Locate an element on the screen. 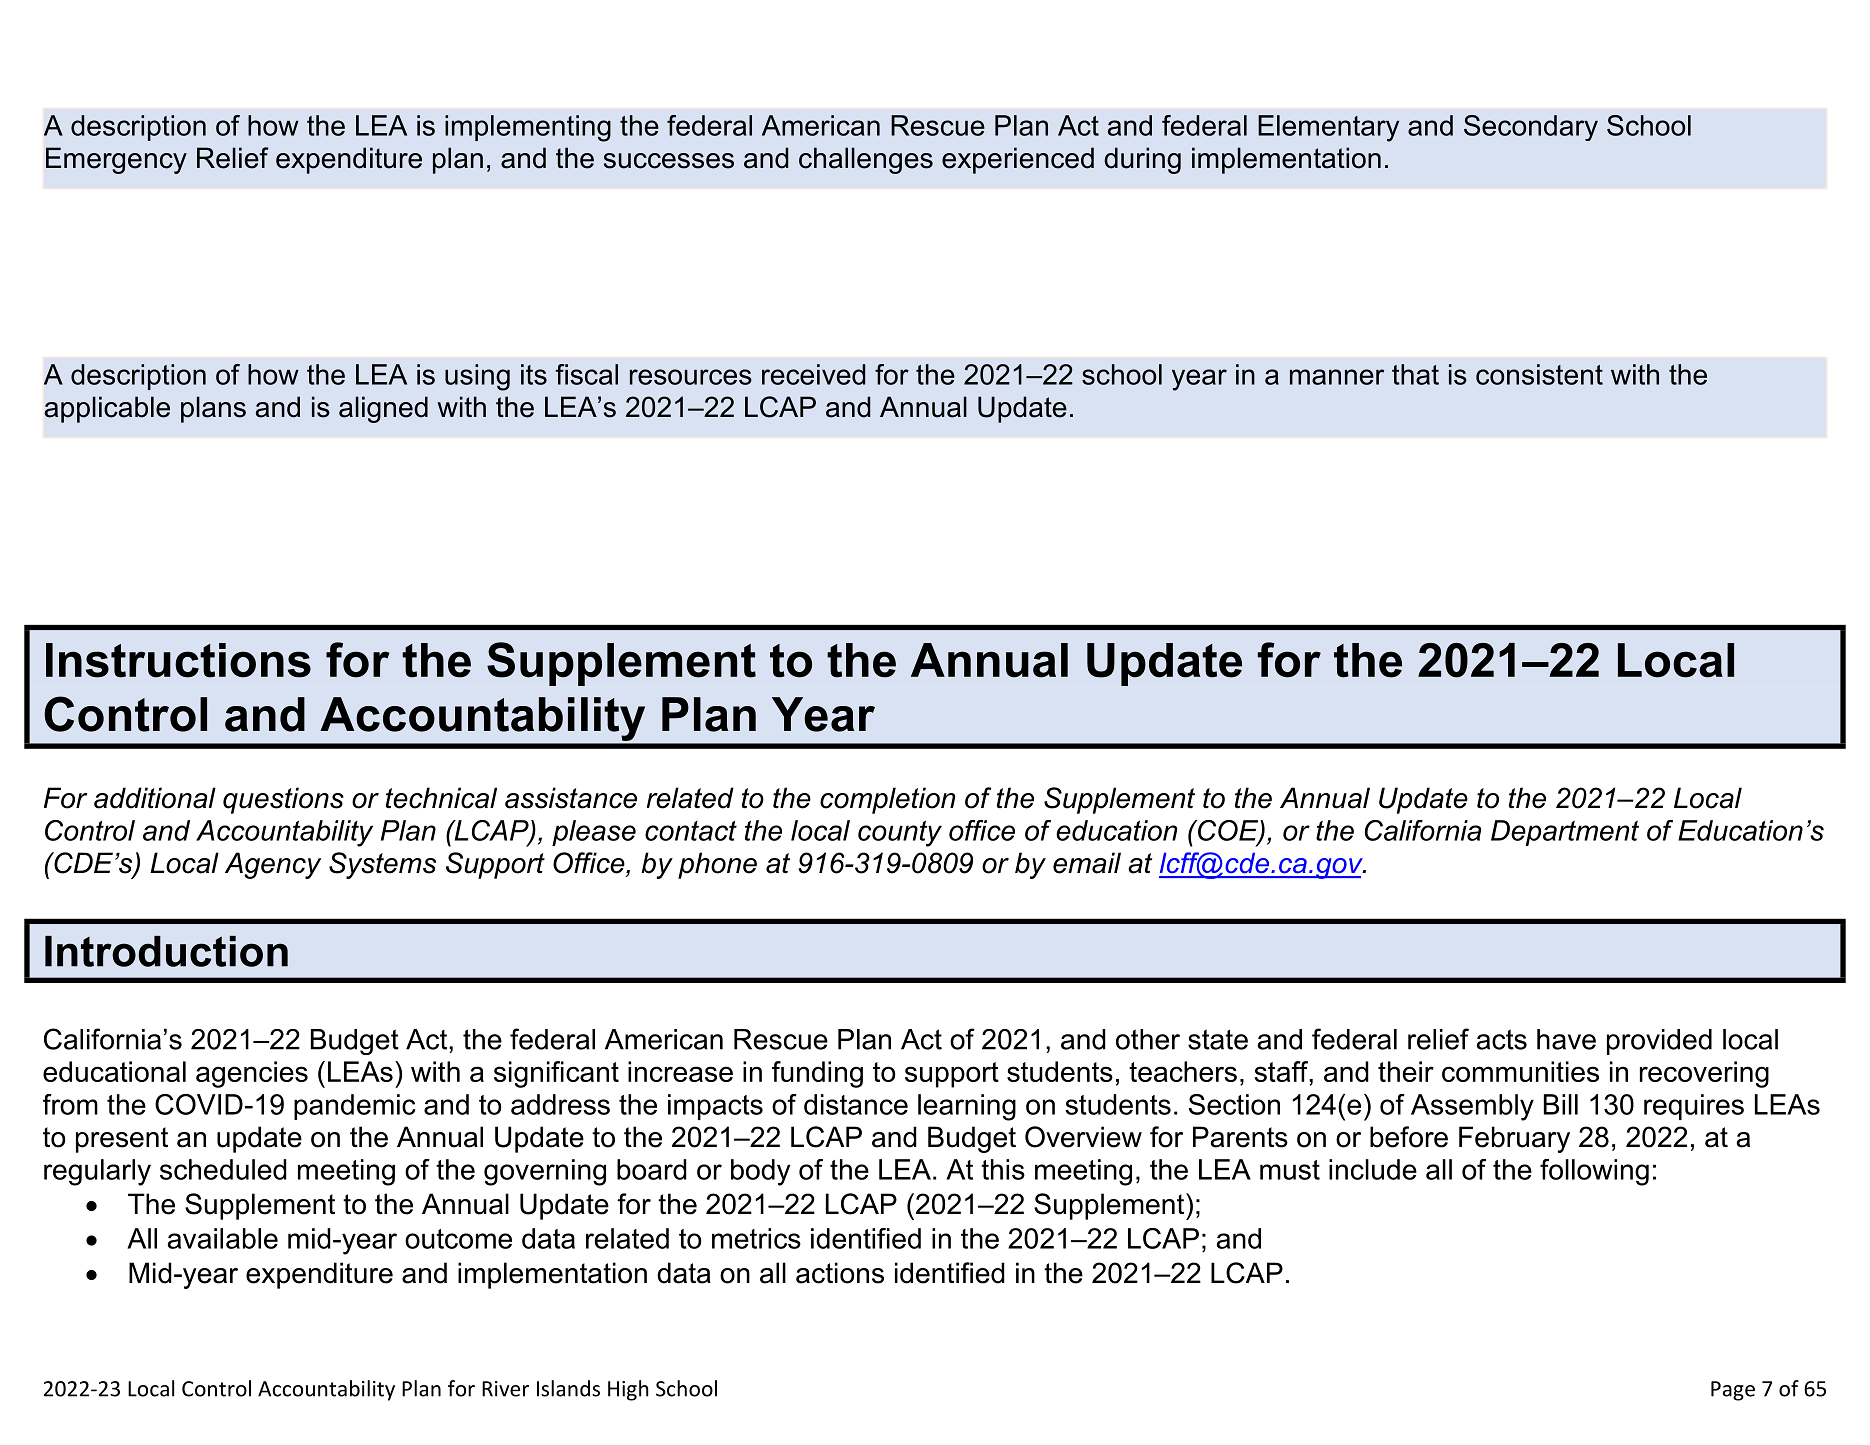  funding is located at coordinates (817, 1074).
